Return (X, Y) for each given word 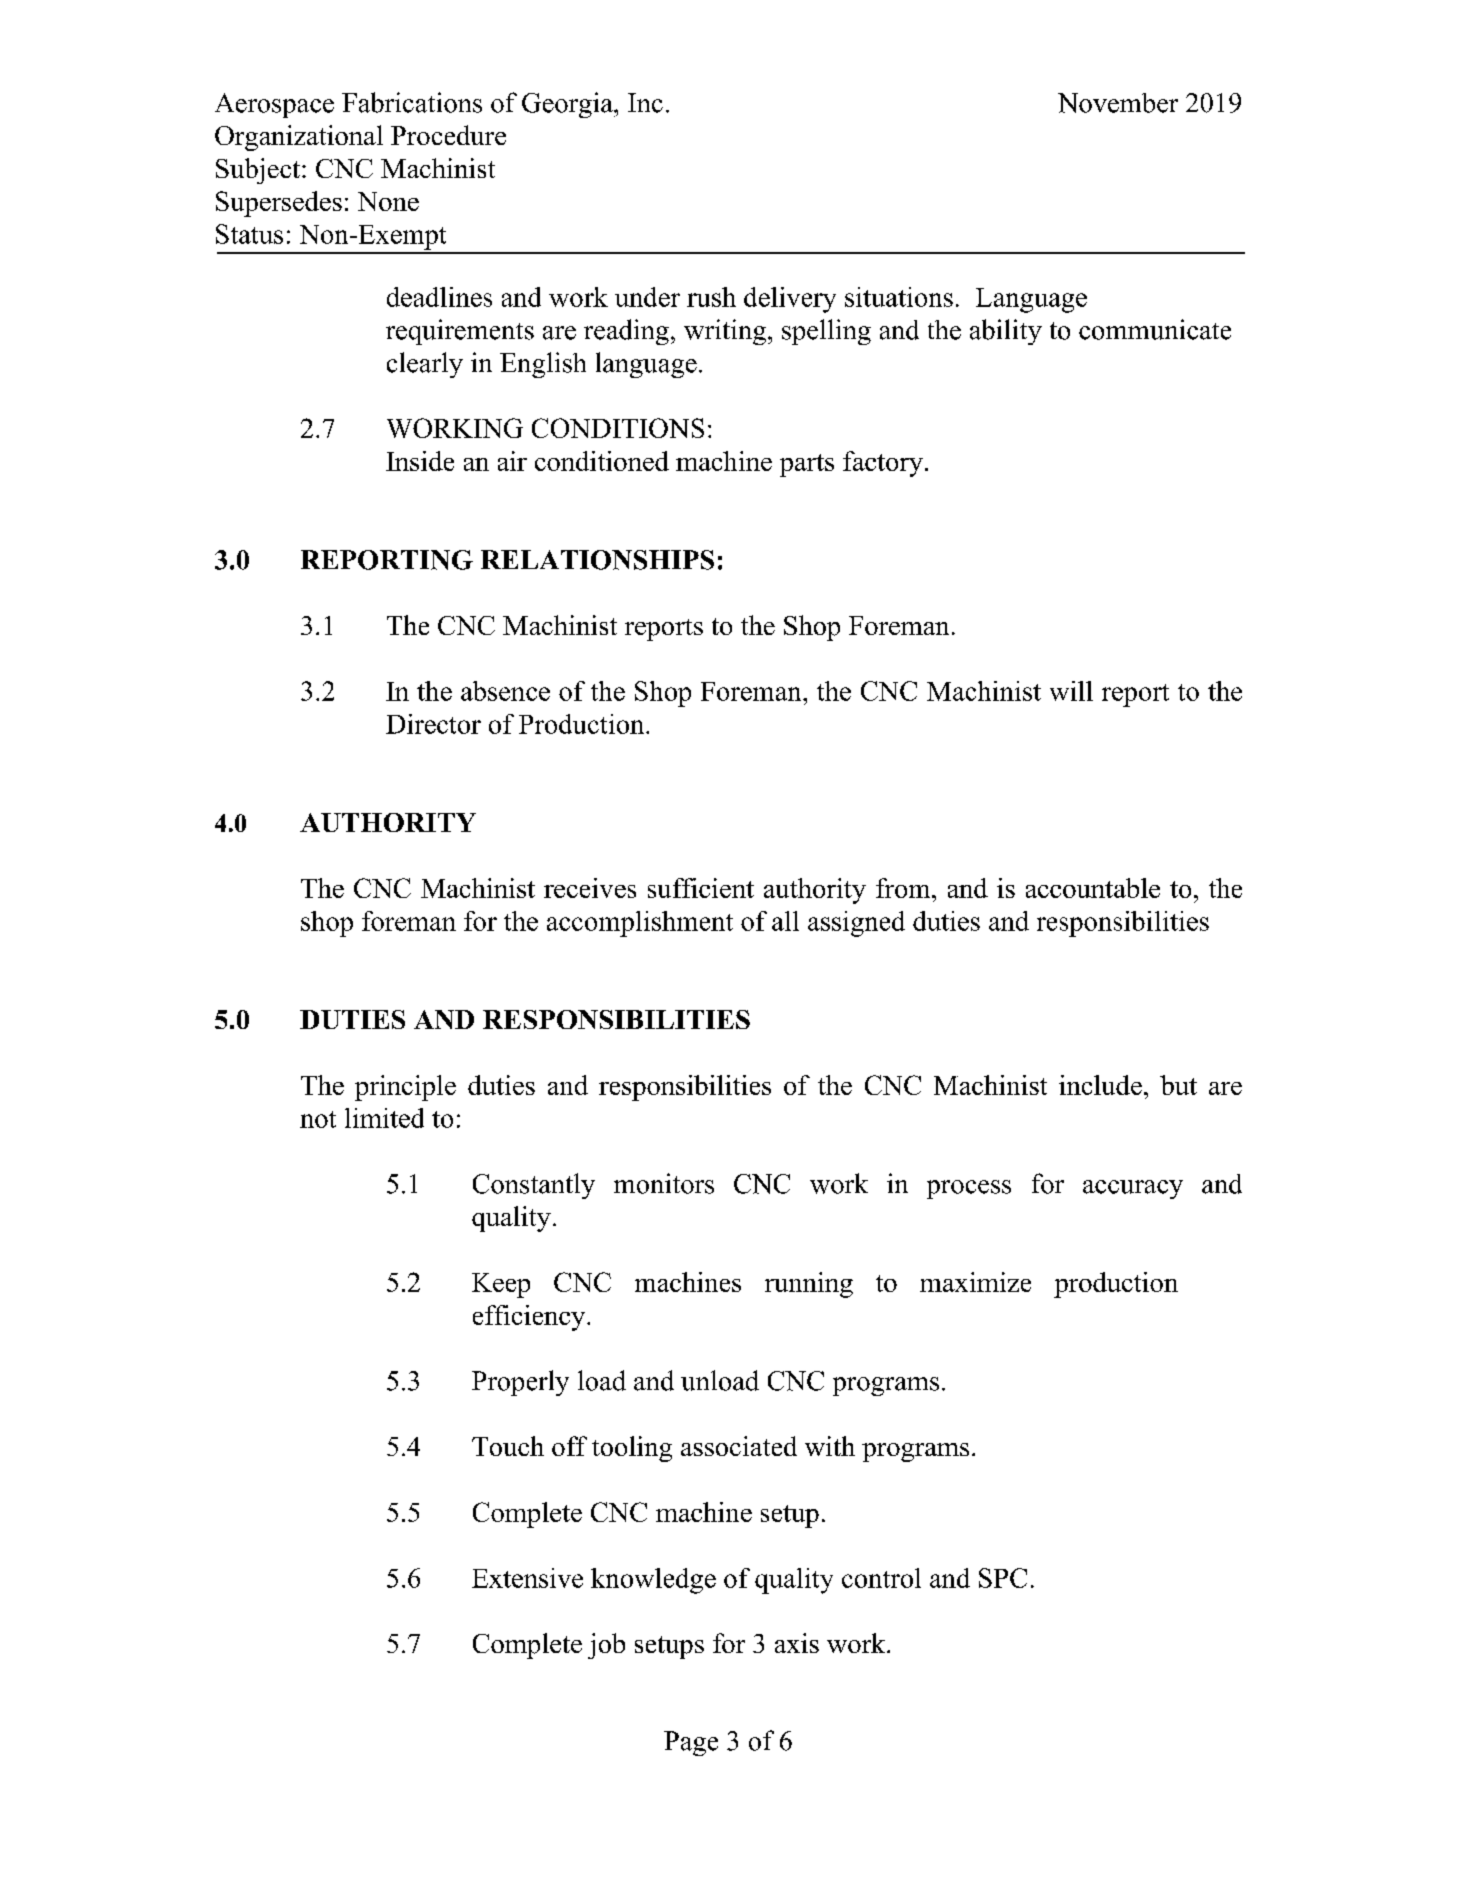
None (388, 201)
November (1118, 103)
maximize (975, 1282)
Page (691, 1743)
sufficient (701, 888)
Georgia (568, 105)
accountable (1093, 888)
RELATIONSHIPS (597, 560)
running (809, 1285)
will (1071, 691)
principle (405, 1088)
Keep (501, 1285)
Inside (420, 461)
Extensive (527, 1578)
